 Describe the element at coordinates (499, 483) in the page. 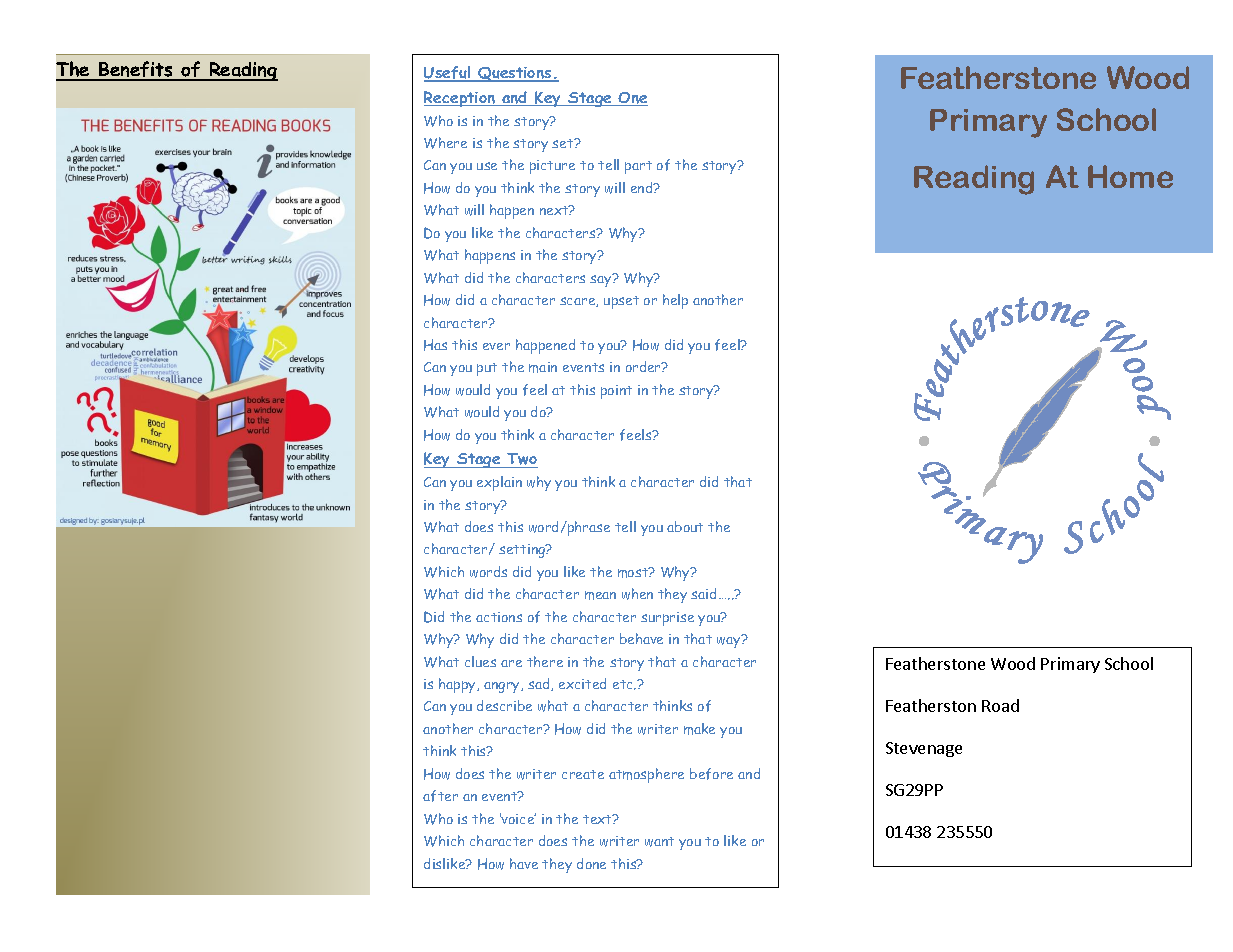

I see `explain` at that location.
